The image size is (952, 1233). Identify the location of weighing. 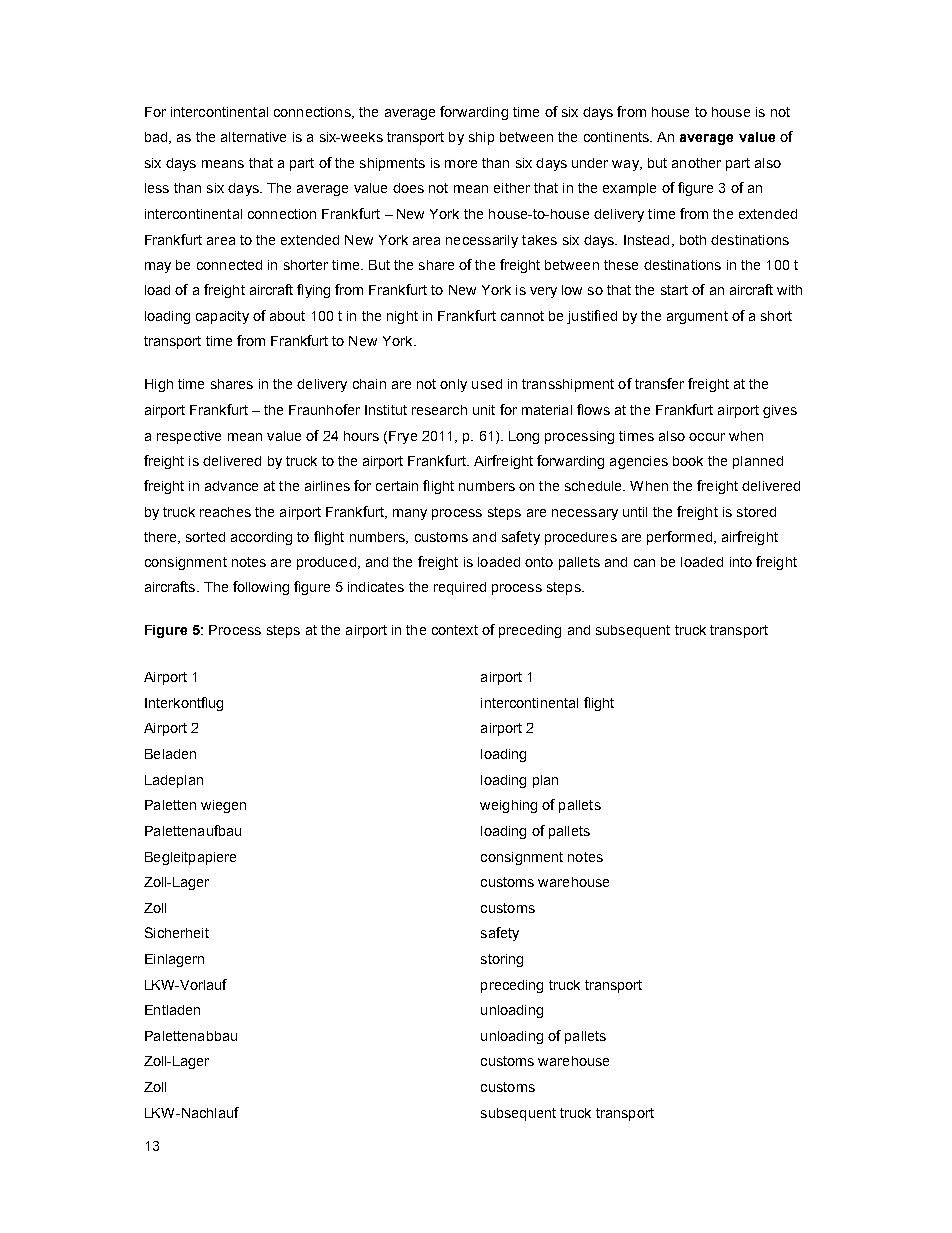
(508, 806).
